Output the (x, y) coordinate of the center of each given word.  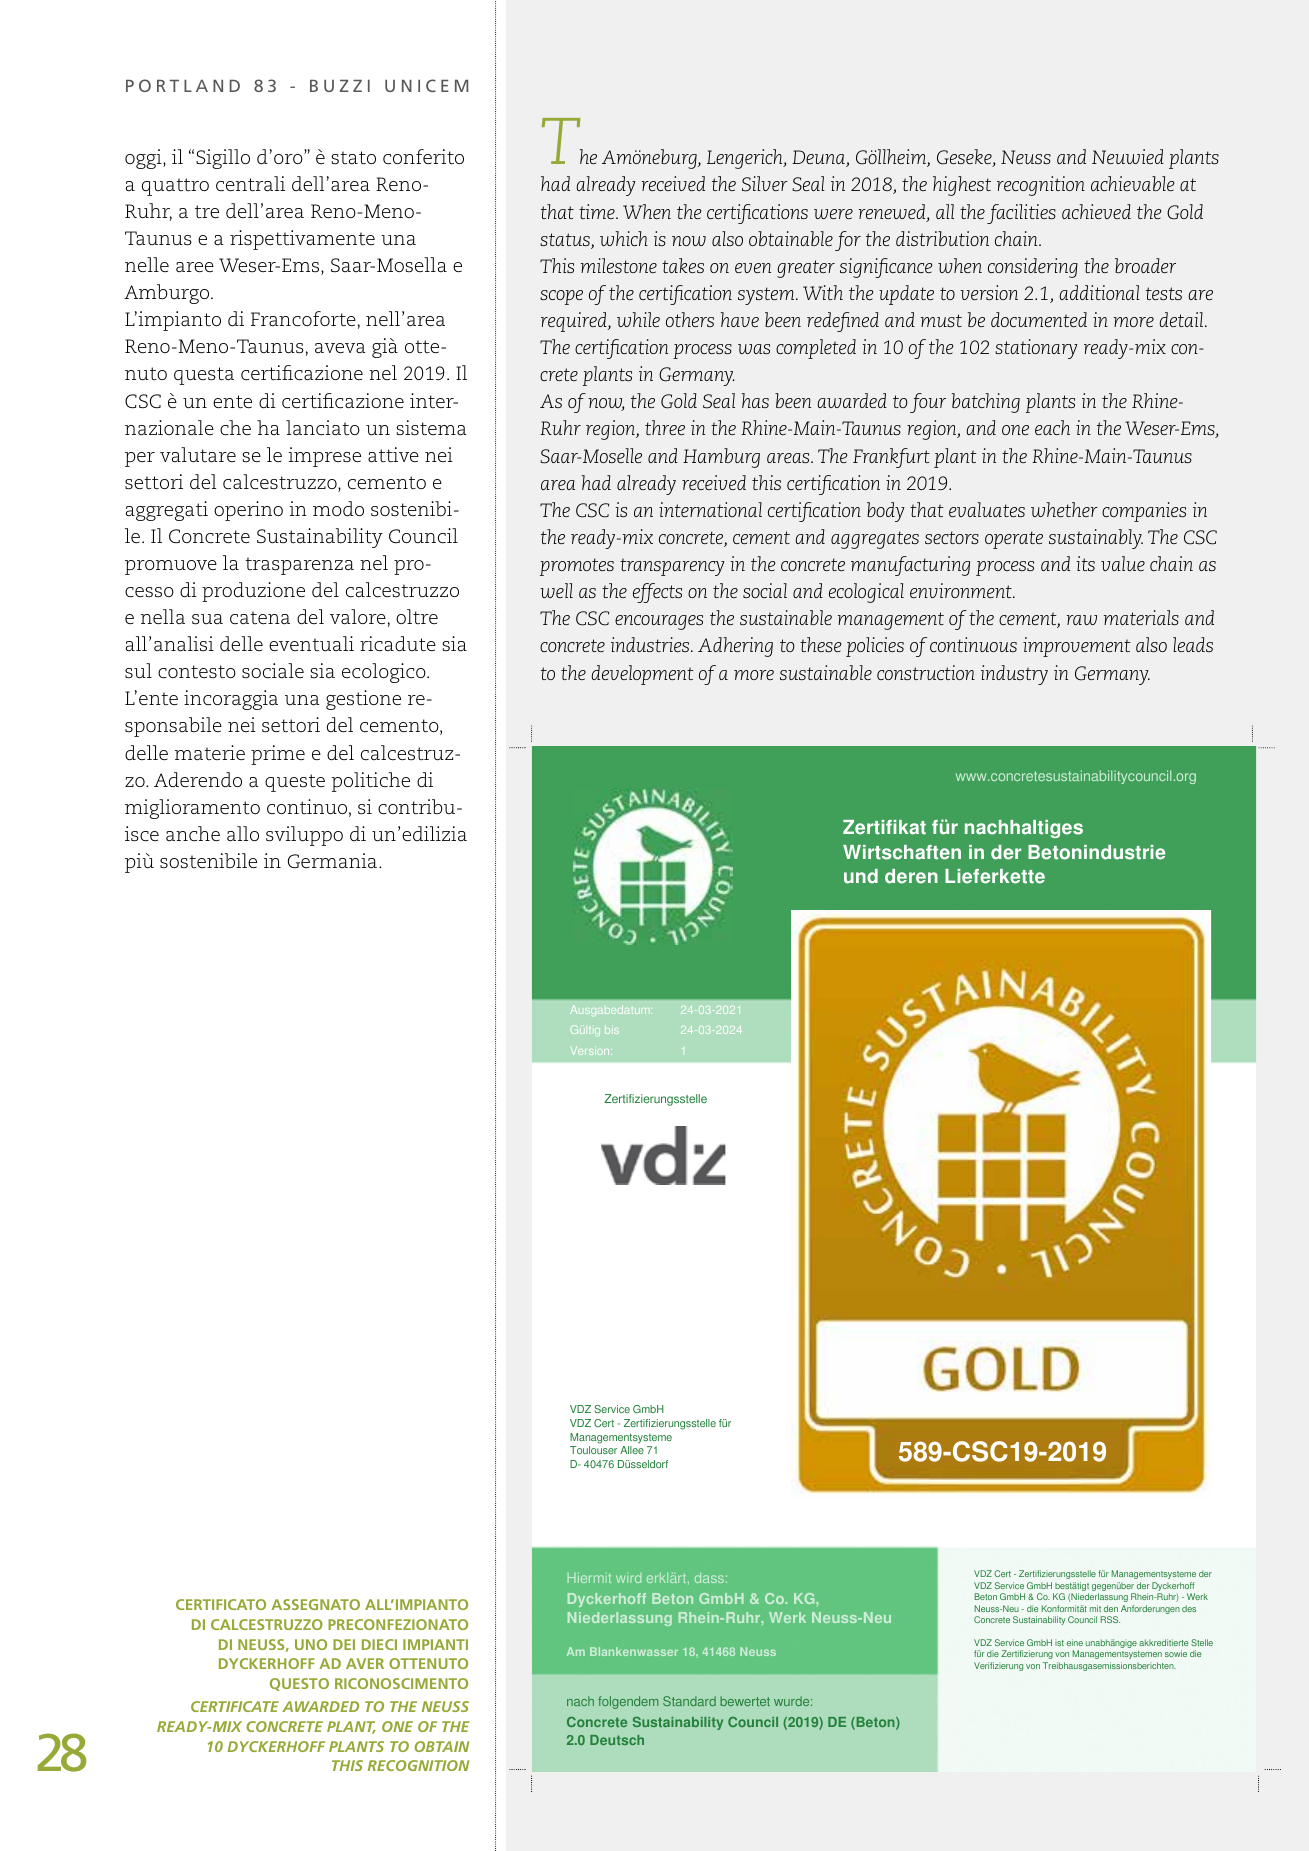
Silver (765, 184)
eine (1075, 1642)
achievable (1133, 183)
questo (299, 1684)
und (861, 876)
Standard (689, 1701)
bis (612, 1031)
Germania (332, 861)
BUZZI (340, 86)
